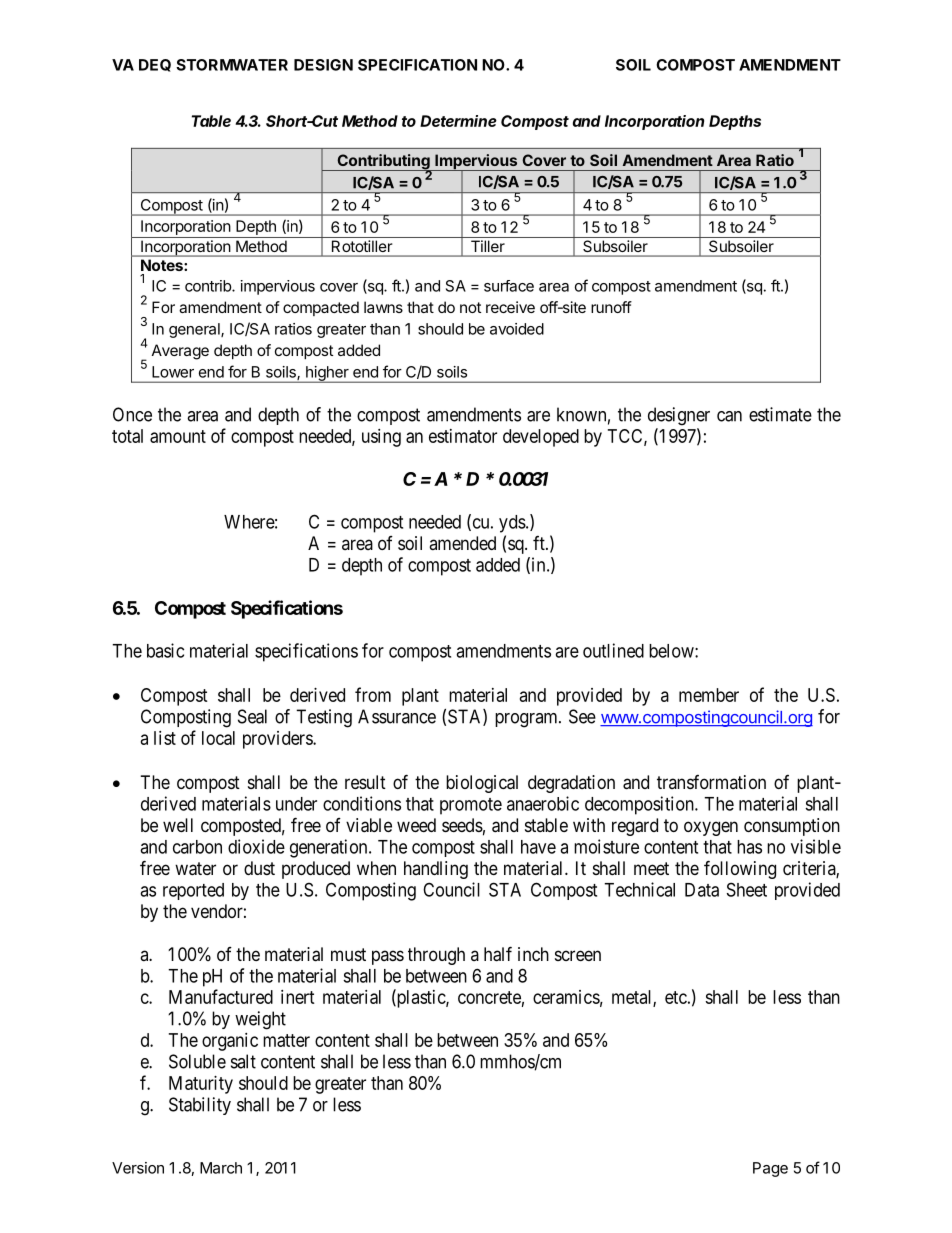 This document has height=1233, width=952. I want to click on basic, so click(165, 650).
